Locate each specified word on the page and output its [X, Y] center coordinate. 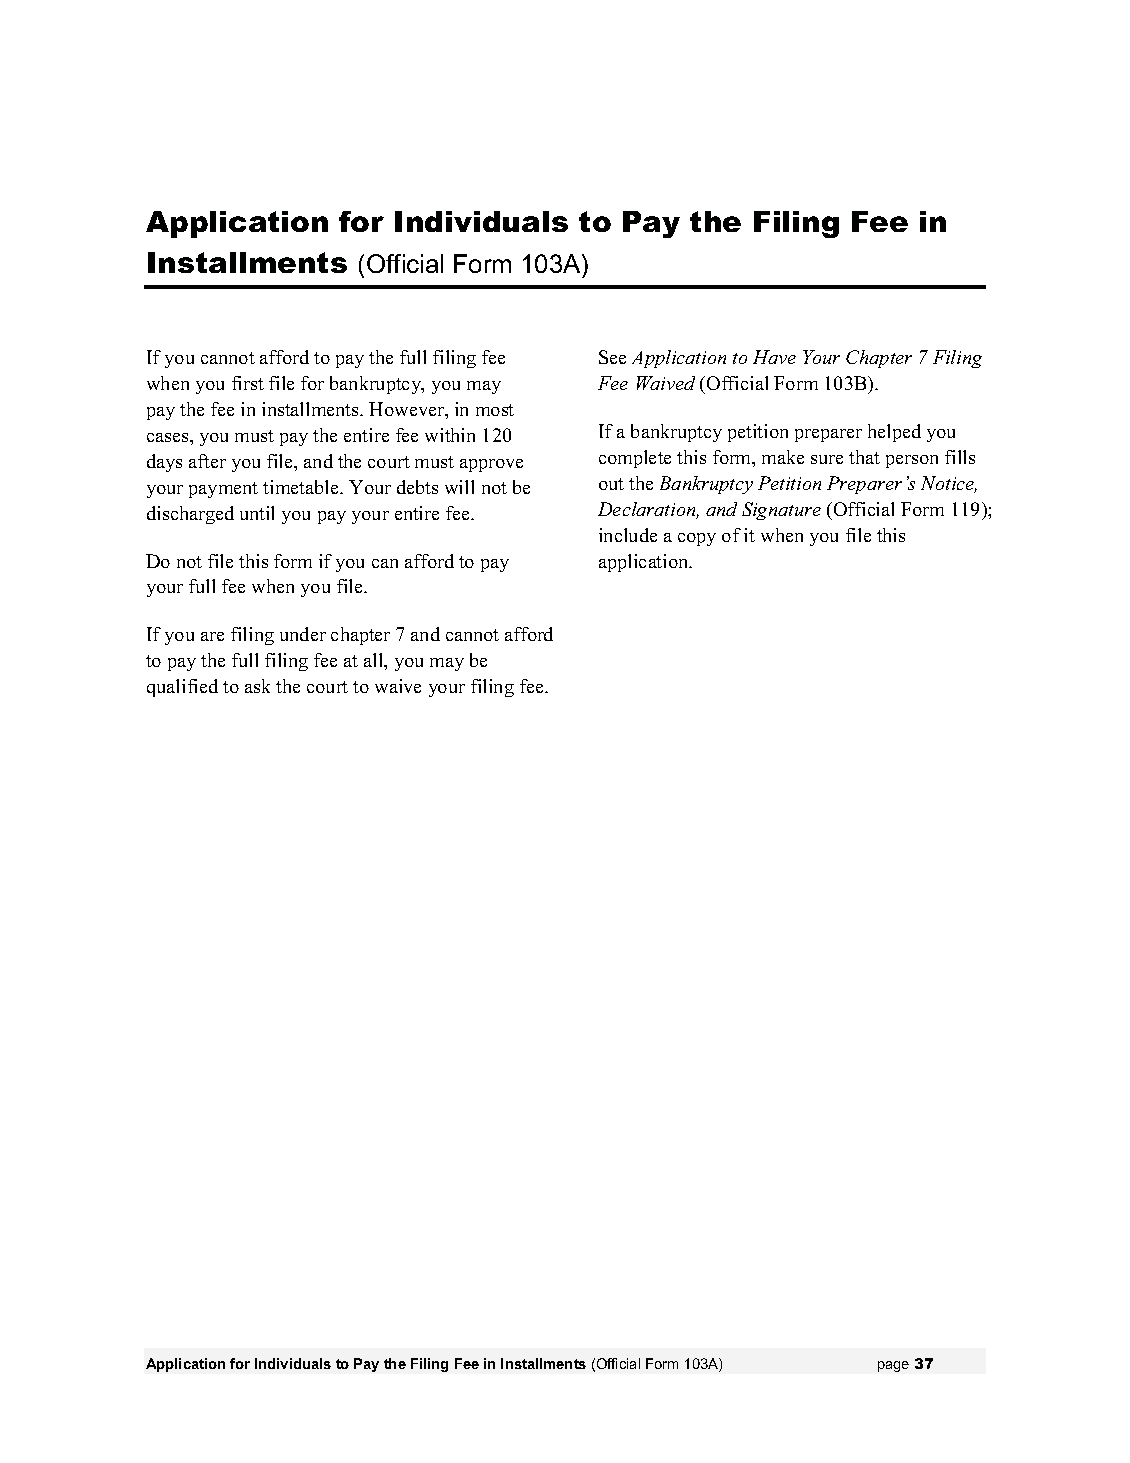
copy [697, 539]
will [459, 487]
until [257, 513]
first [248, 383]
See [612, 357]
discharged [190, 515]
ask [257, 686]
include [628, 535]
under [303, 634]
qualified [182, 688]
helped [894, 433]
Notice [949, 484]
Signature [781, 511]
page [893, 1366]
